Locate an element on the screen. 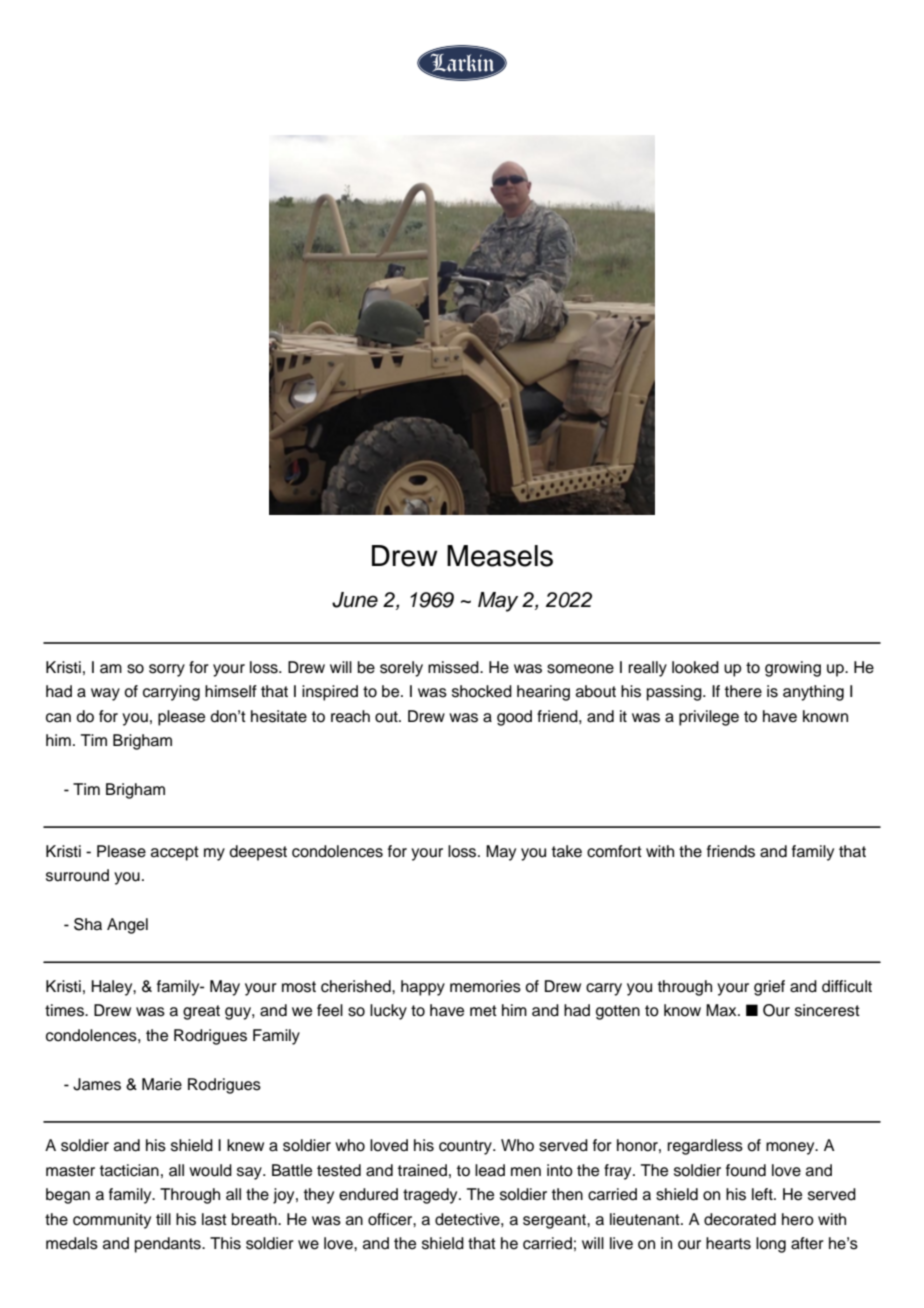  accept is located at coordinates (175, 853).
